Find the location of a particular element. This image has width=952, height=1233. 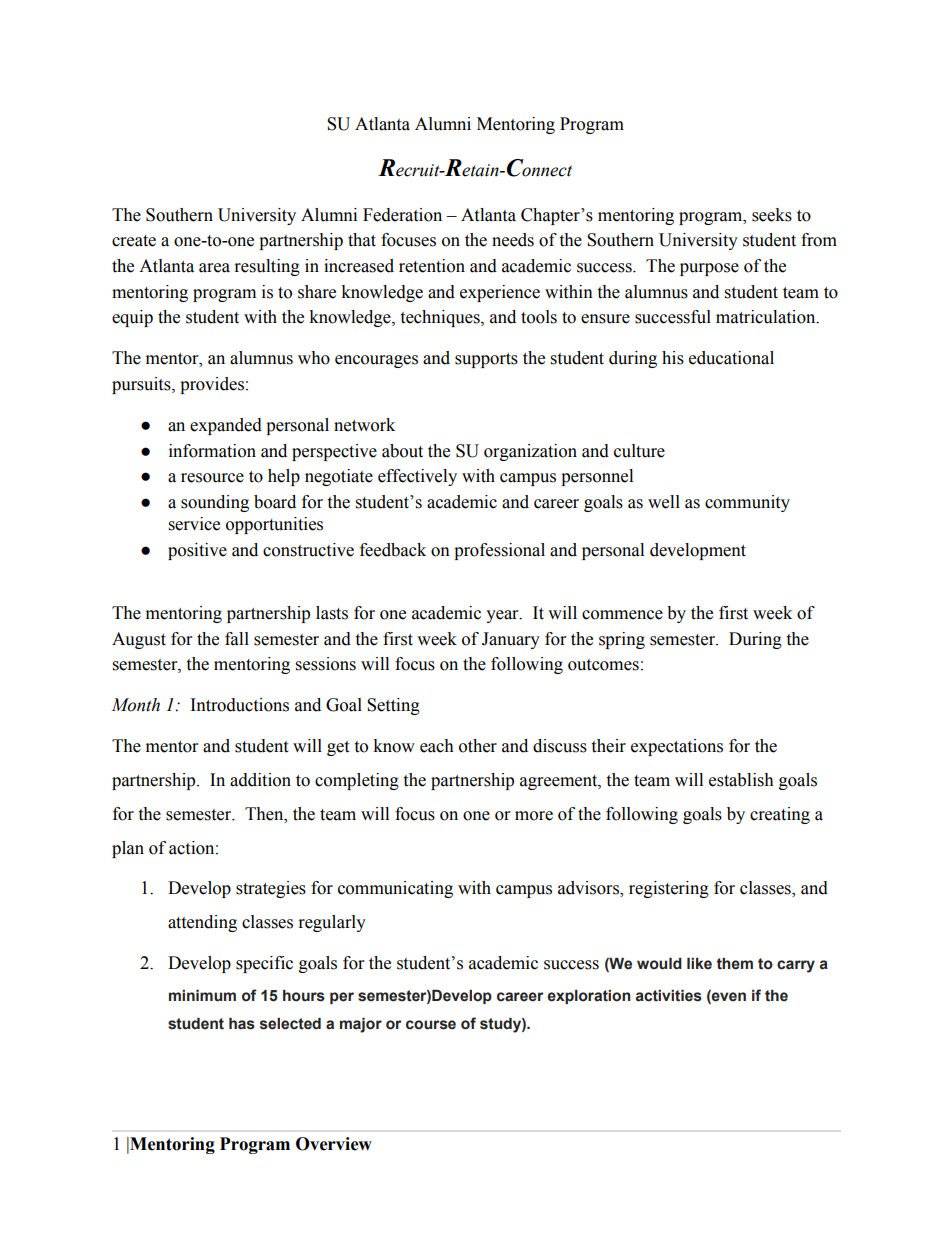

needs is located at coordinates (513, 240).
